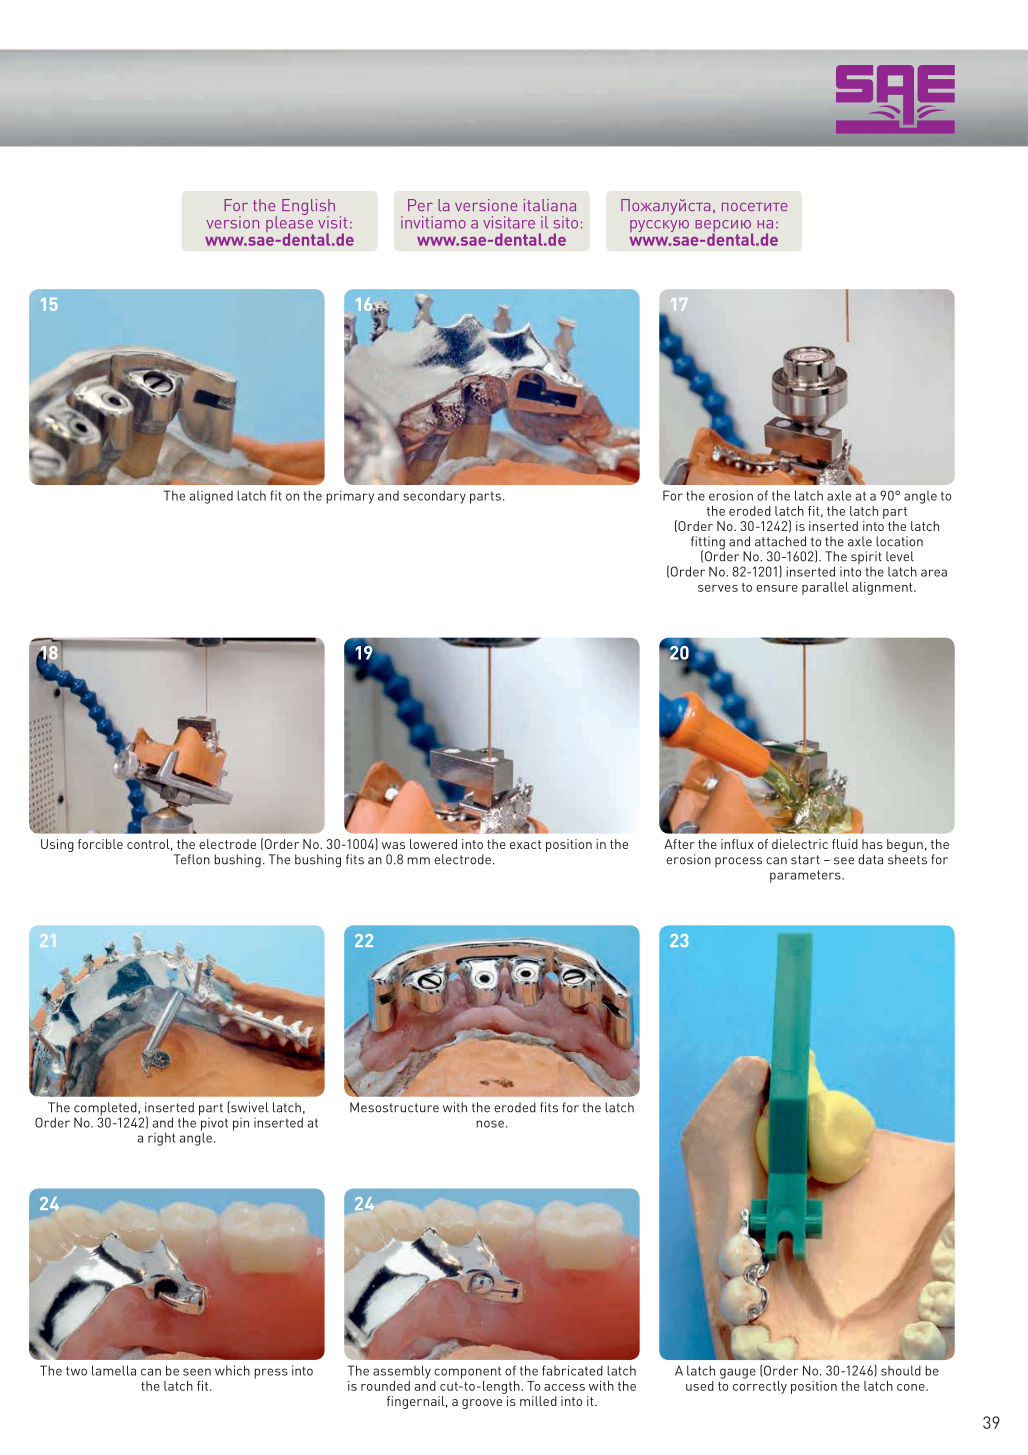 The image size is (1028, 1455). Describe the element at coordinates (825, 588) in the image. I see `parallel` at that location.
